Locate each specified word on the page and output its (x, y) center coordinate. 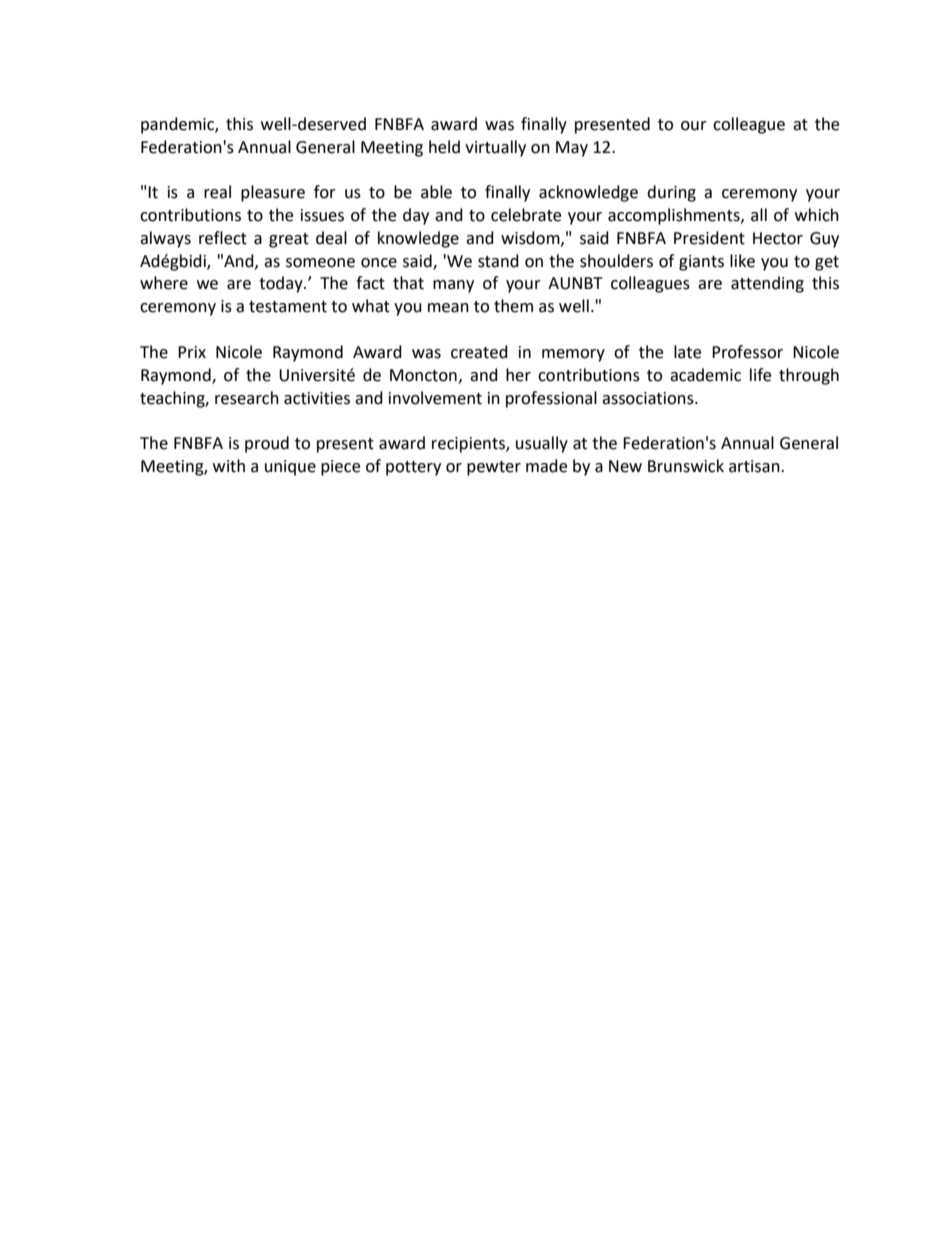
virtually (495, 148)
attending (767, 284)
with (229, 466)
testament (288, 307)
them (513, 306)
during (671, 193)
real (217, 192)
